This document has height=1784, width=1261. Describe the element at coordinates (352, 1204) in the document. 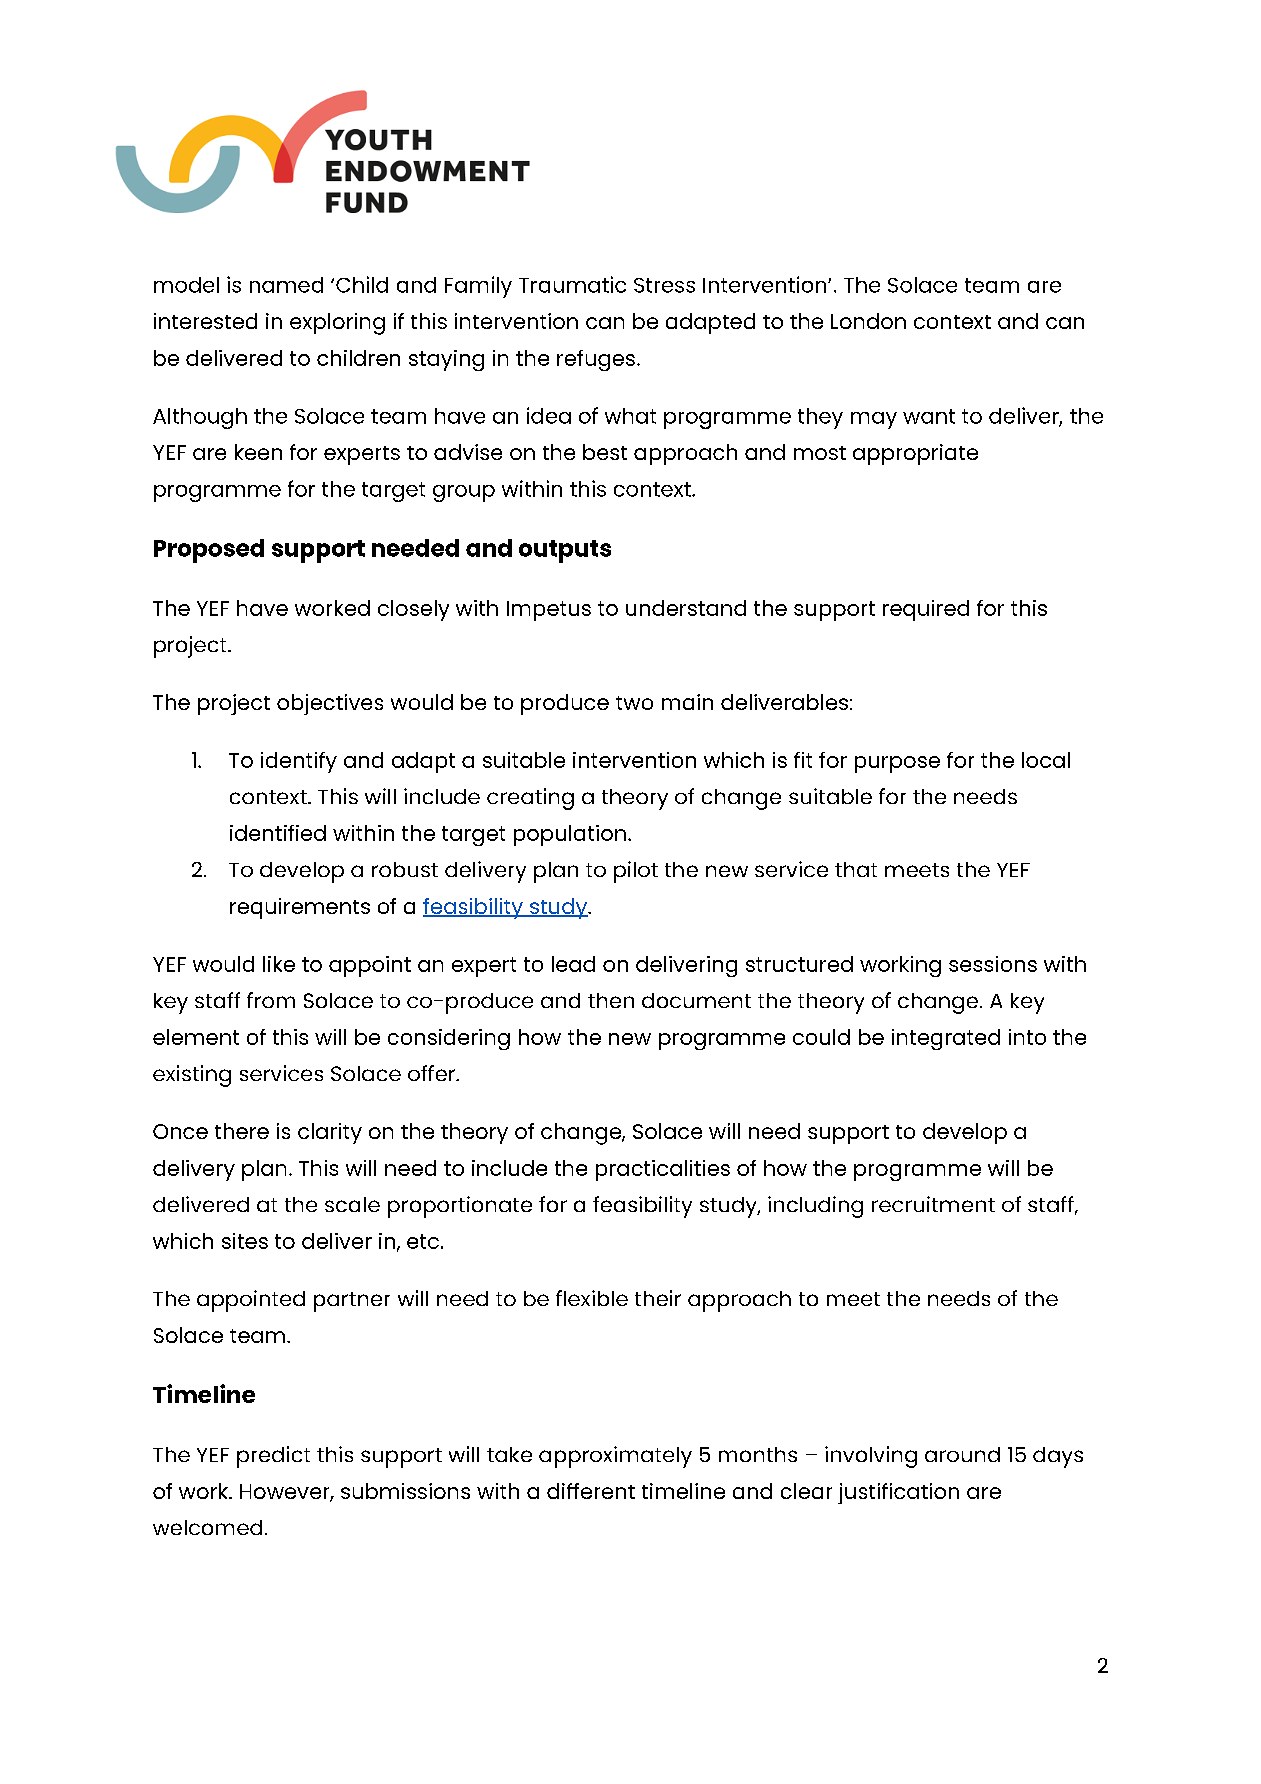

I see `scale` at that location.
